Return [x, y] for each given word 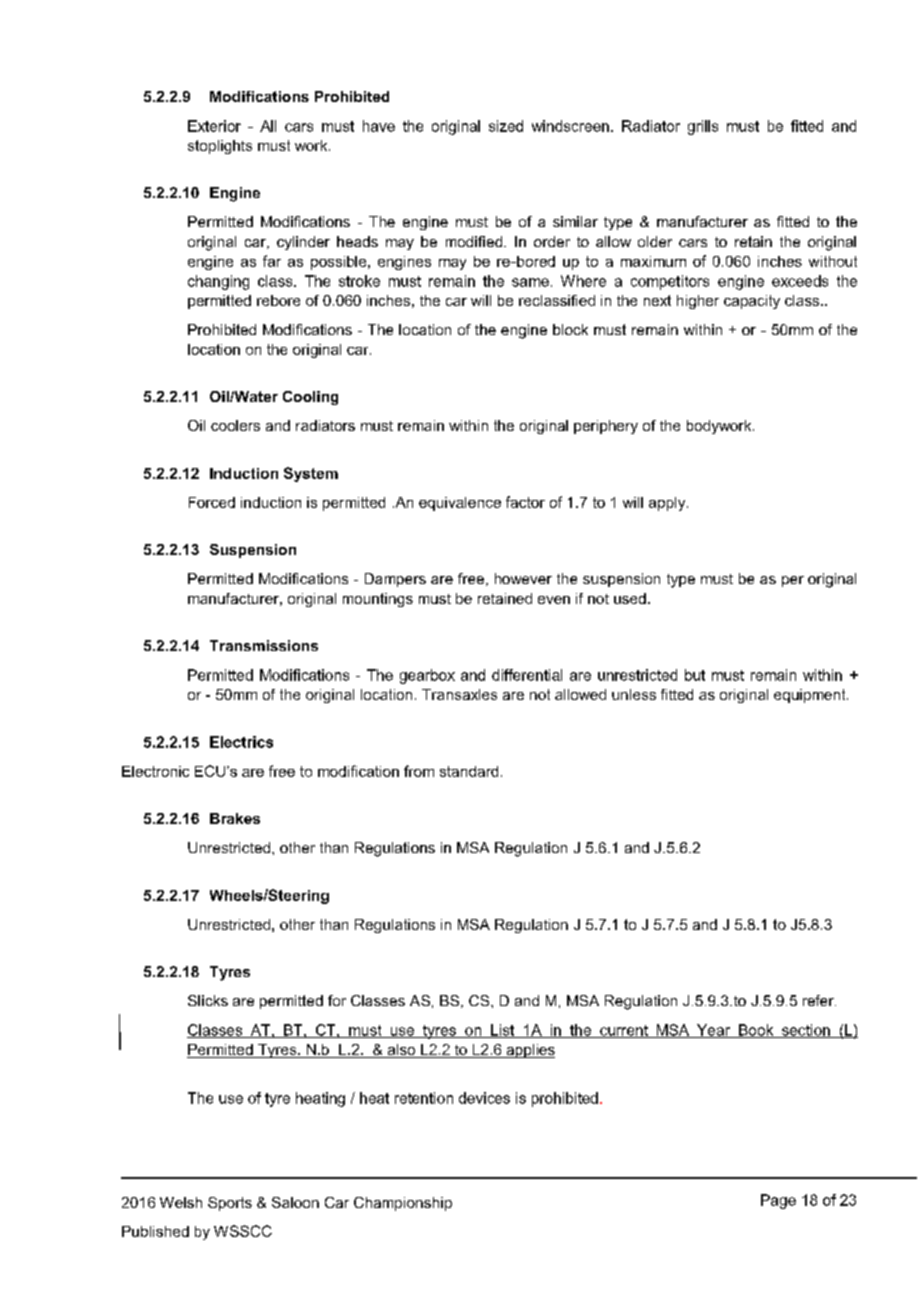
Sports [230, 1204]
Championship [403, 1204]
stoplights [220, 147]
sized [506, 126]
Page [778, 1201]
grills [703, 127]
